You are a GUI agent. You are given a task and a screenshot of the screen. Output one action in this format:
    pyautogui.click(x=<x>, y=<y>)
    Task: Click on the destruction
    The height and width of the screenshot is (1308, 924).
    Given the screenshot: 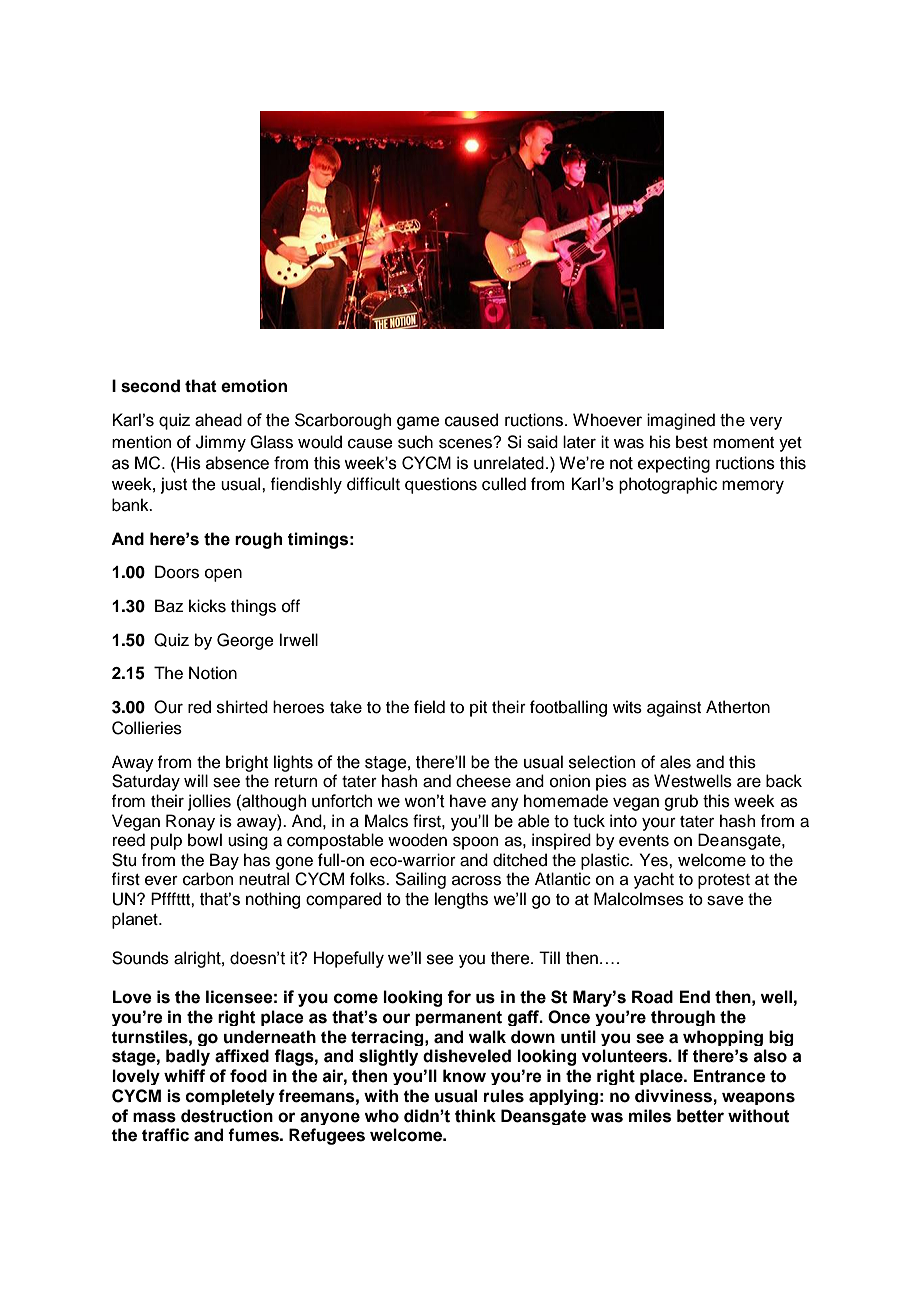 What is the action you would take?
    pyautogui.click(x=227, y=1116)
